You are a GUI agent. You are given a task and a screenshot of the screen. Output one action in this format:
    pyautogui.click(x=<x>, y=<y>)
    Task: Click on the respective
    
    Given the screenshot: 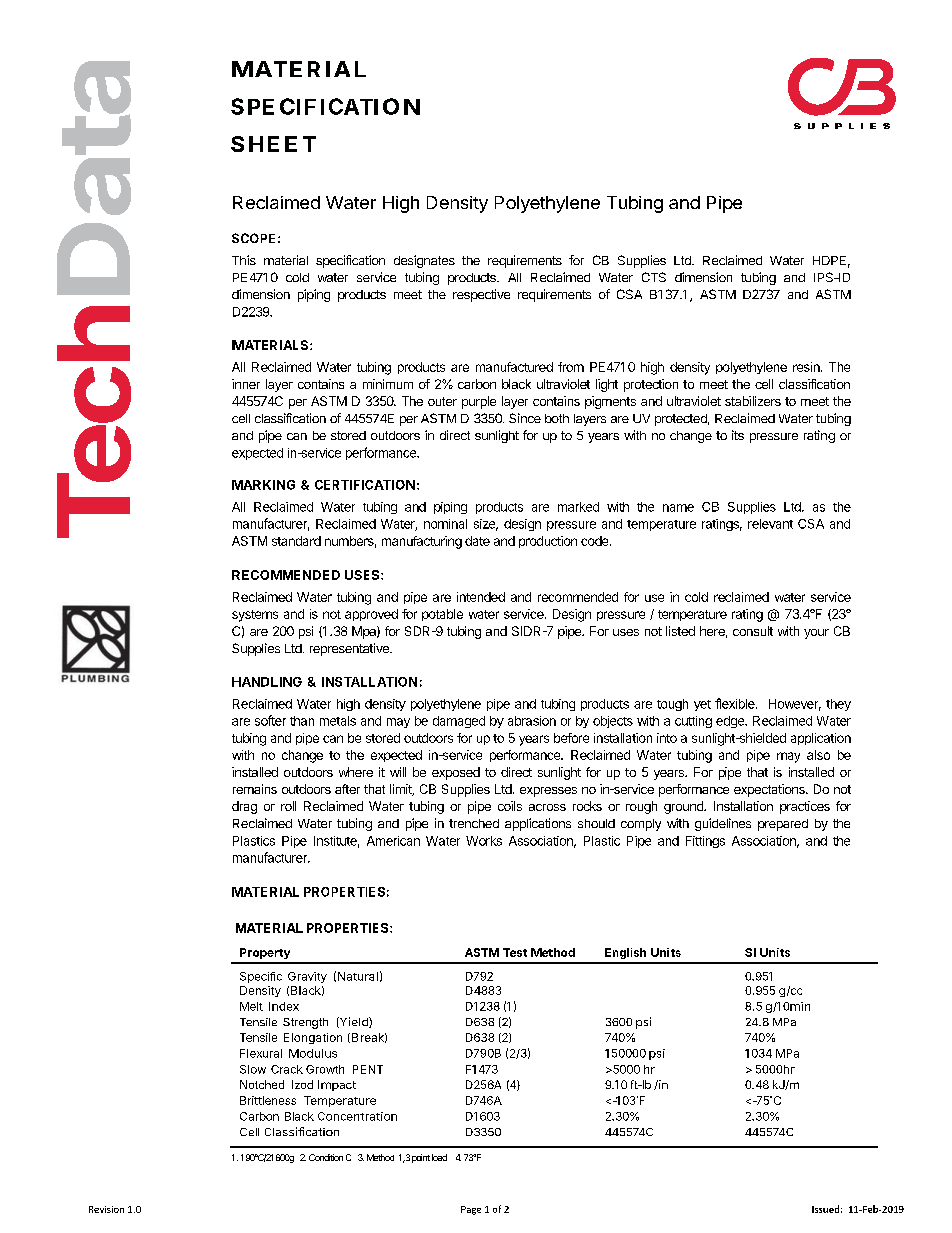 What is the action you would take?
    pyautogui.click(x=481, y=295)
